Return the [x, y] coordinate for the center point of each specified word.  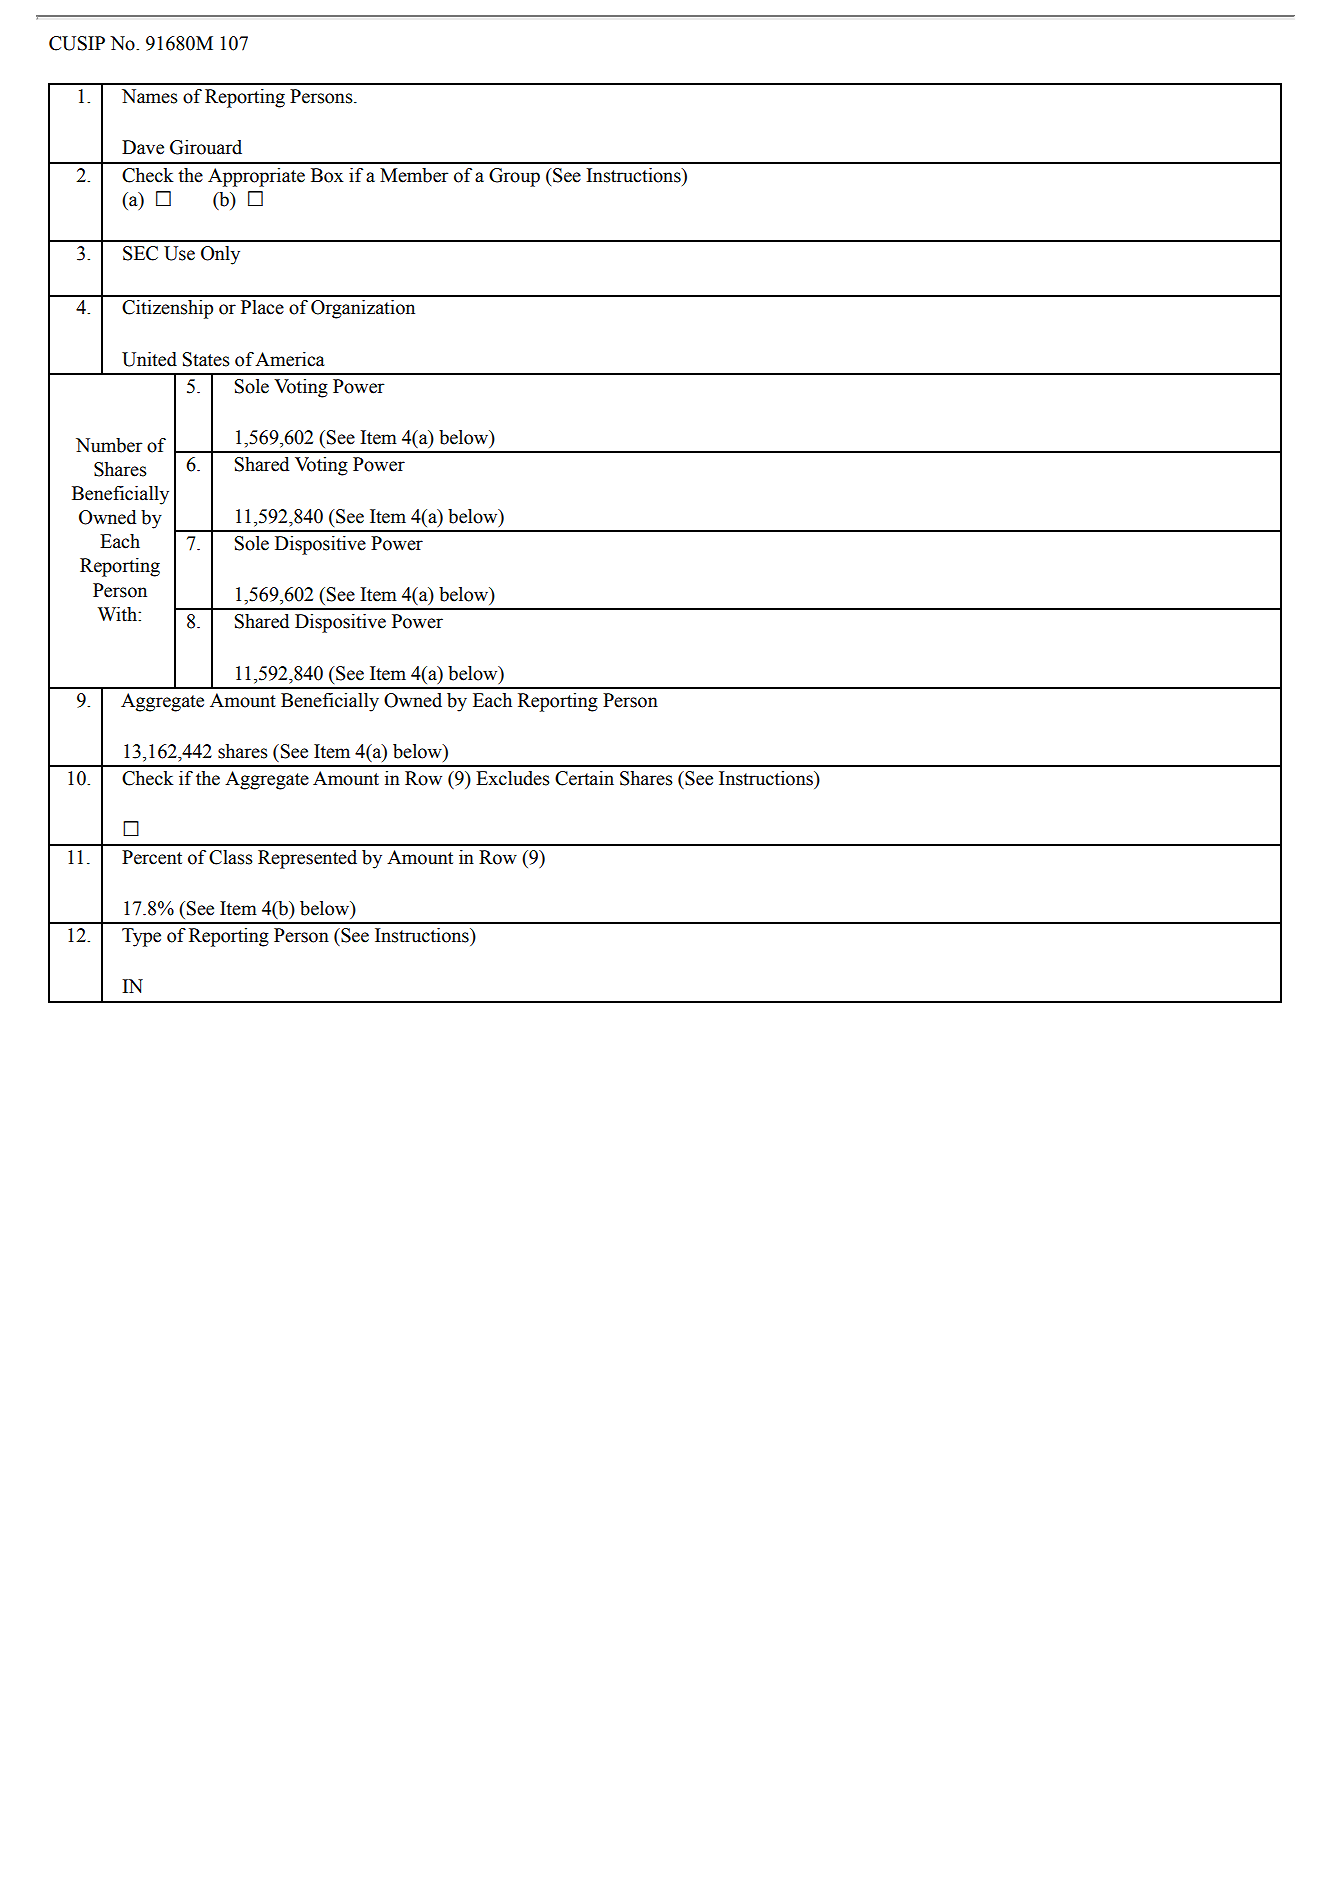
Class [231, 857]
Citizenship [167, 309]
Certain [584, 778]
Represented [307, 859]
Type [141, 937]
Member [414, 175]
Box [327, 175]
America [289, 359]
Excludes [513, 778]
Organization [363, 309]
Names [150, 96]
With [118, 614]
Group [514, 177]
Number [109, 445]
